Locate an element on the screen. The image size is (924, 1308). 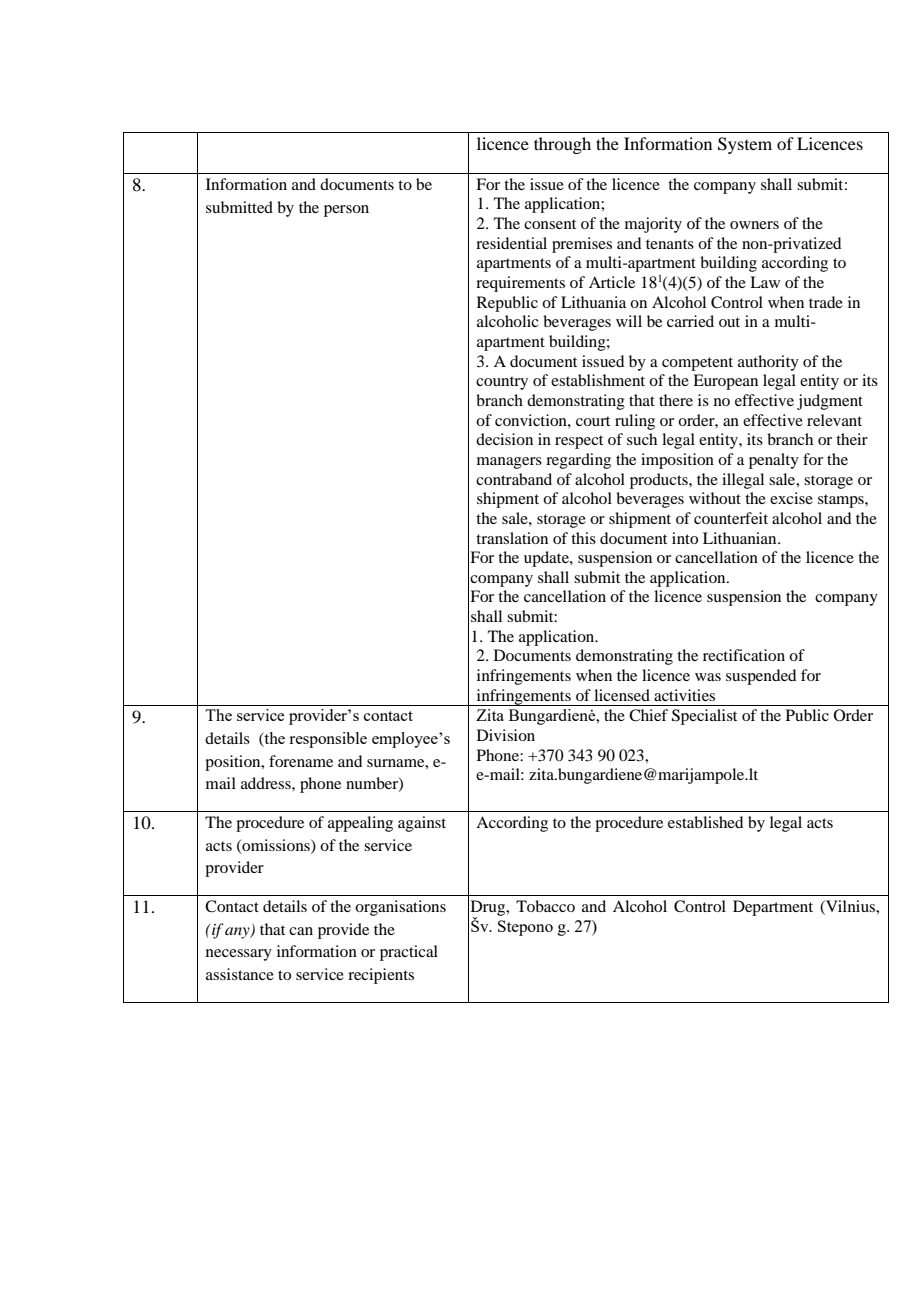
Department is located at coordinates (773, 908).
